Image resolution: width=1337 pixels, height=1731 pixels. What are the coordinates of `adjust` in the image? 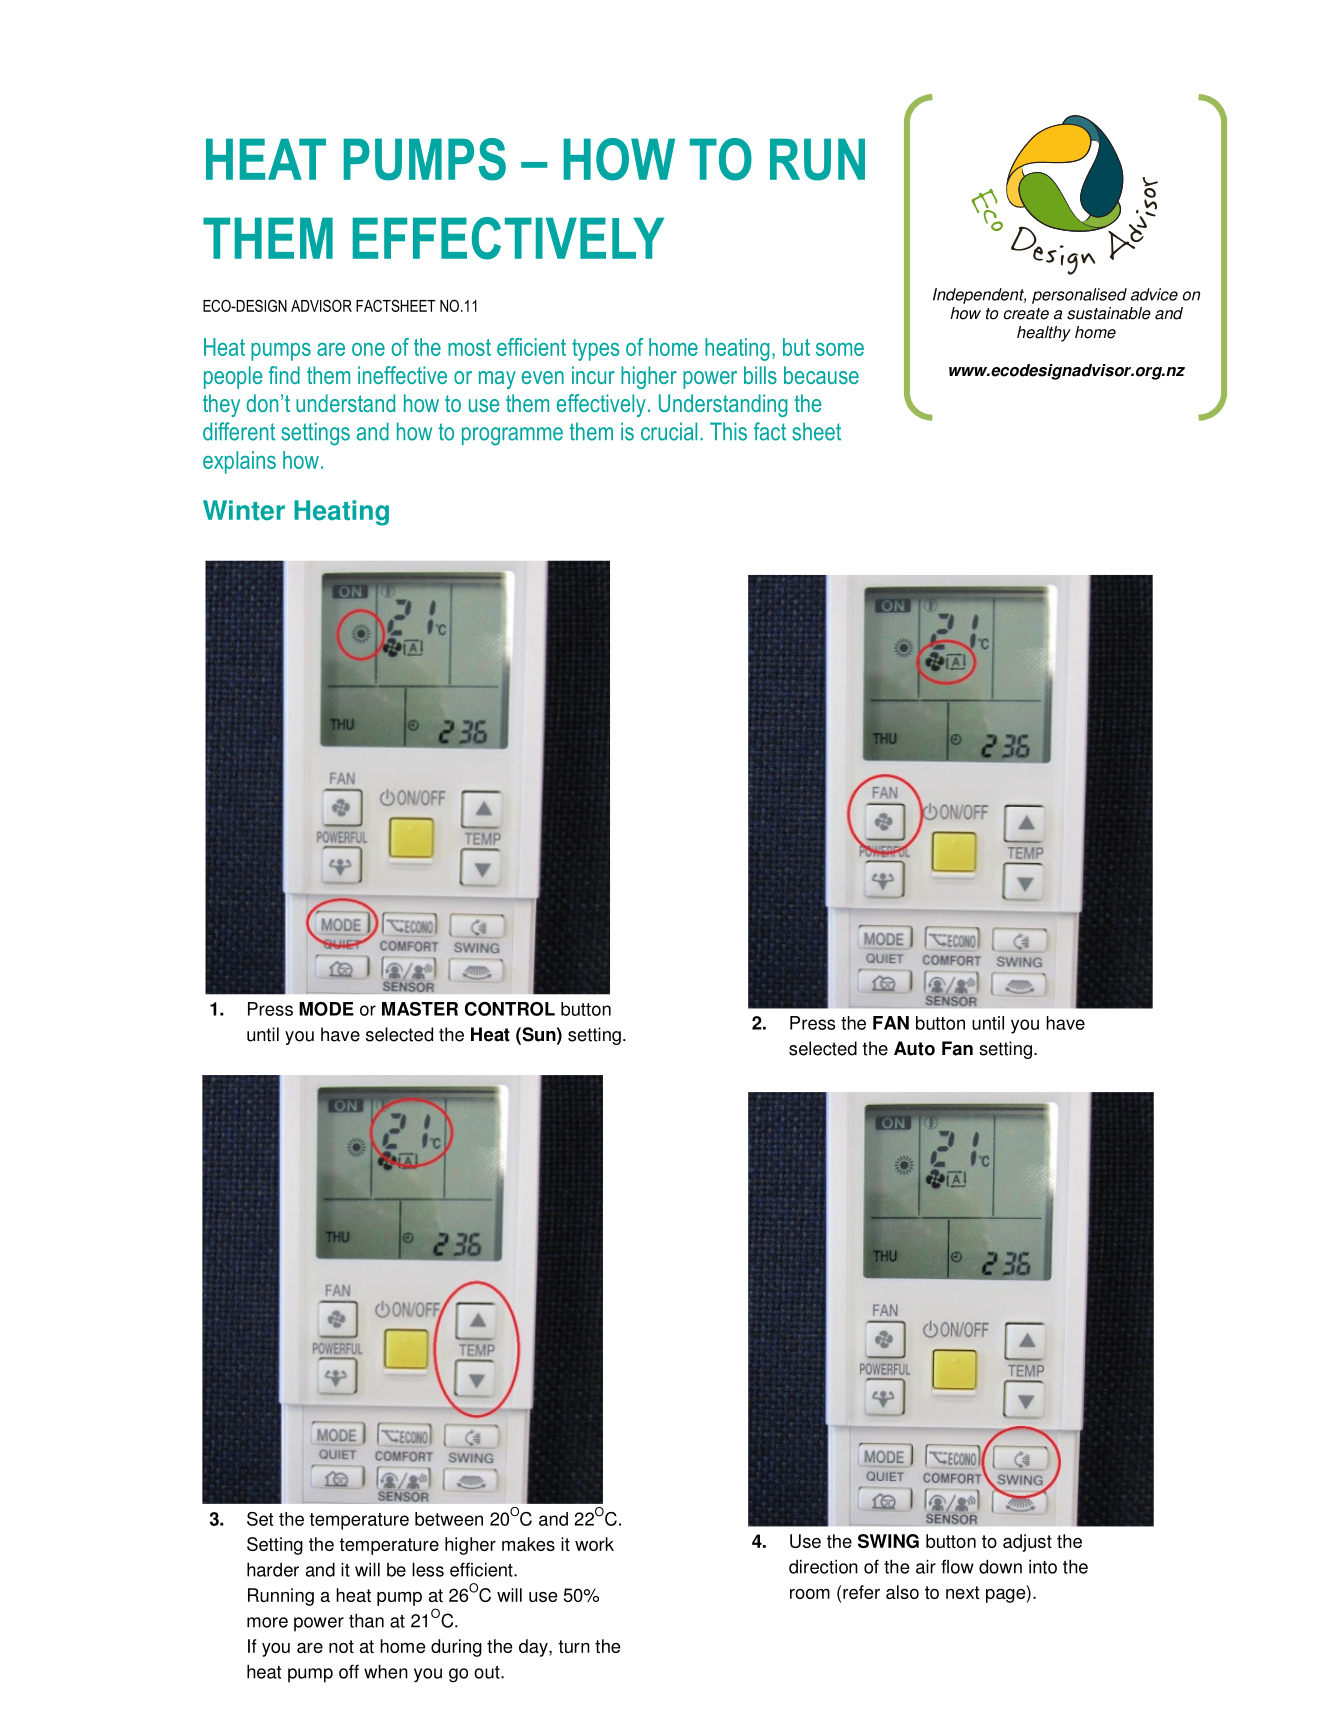 It's located at (1027, 1543).
